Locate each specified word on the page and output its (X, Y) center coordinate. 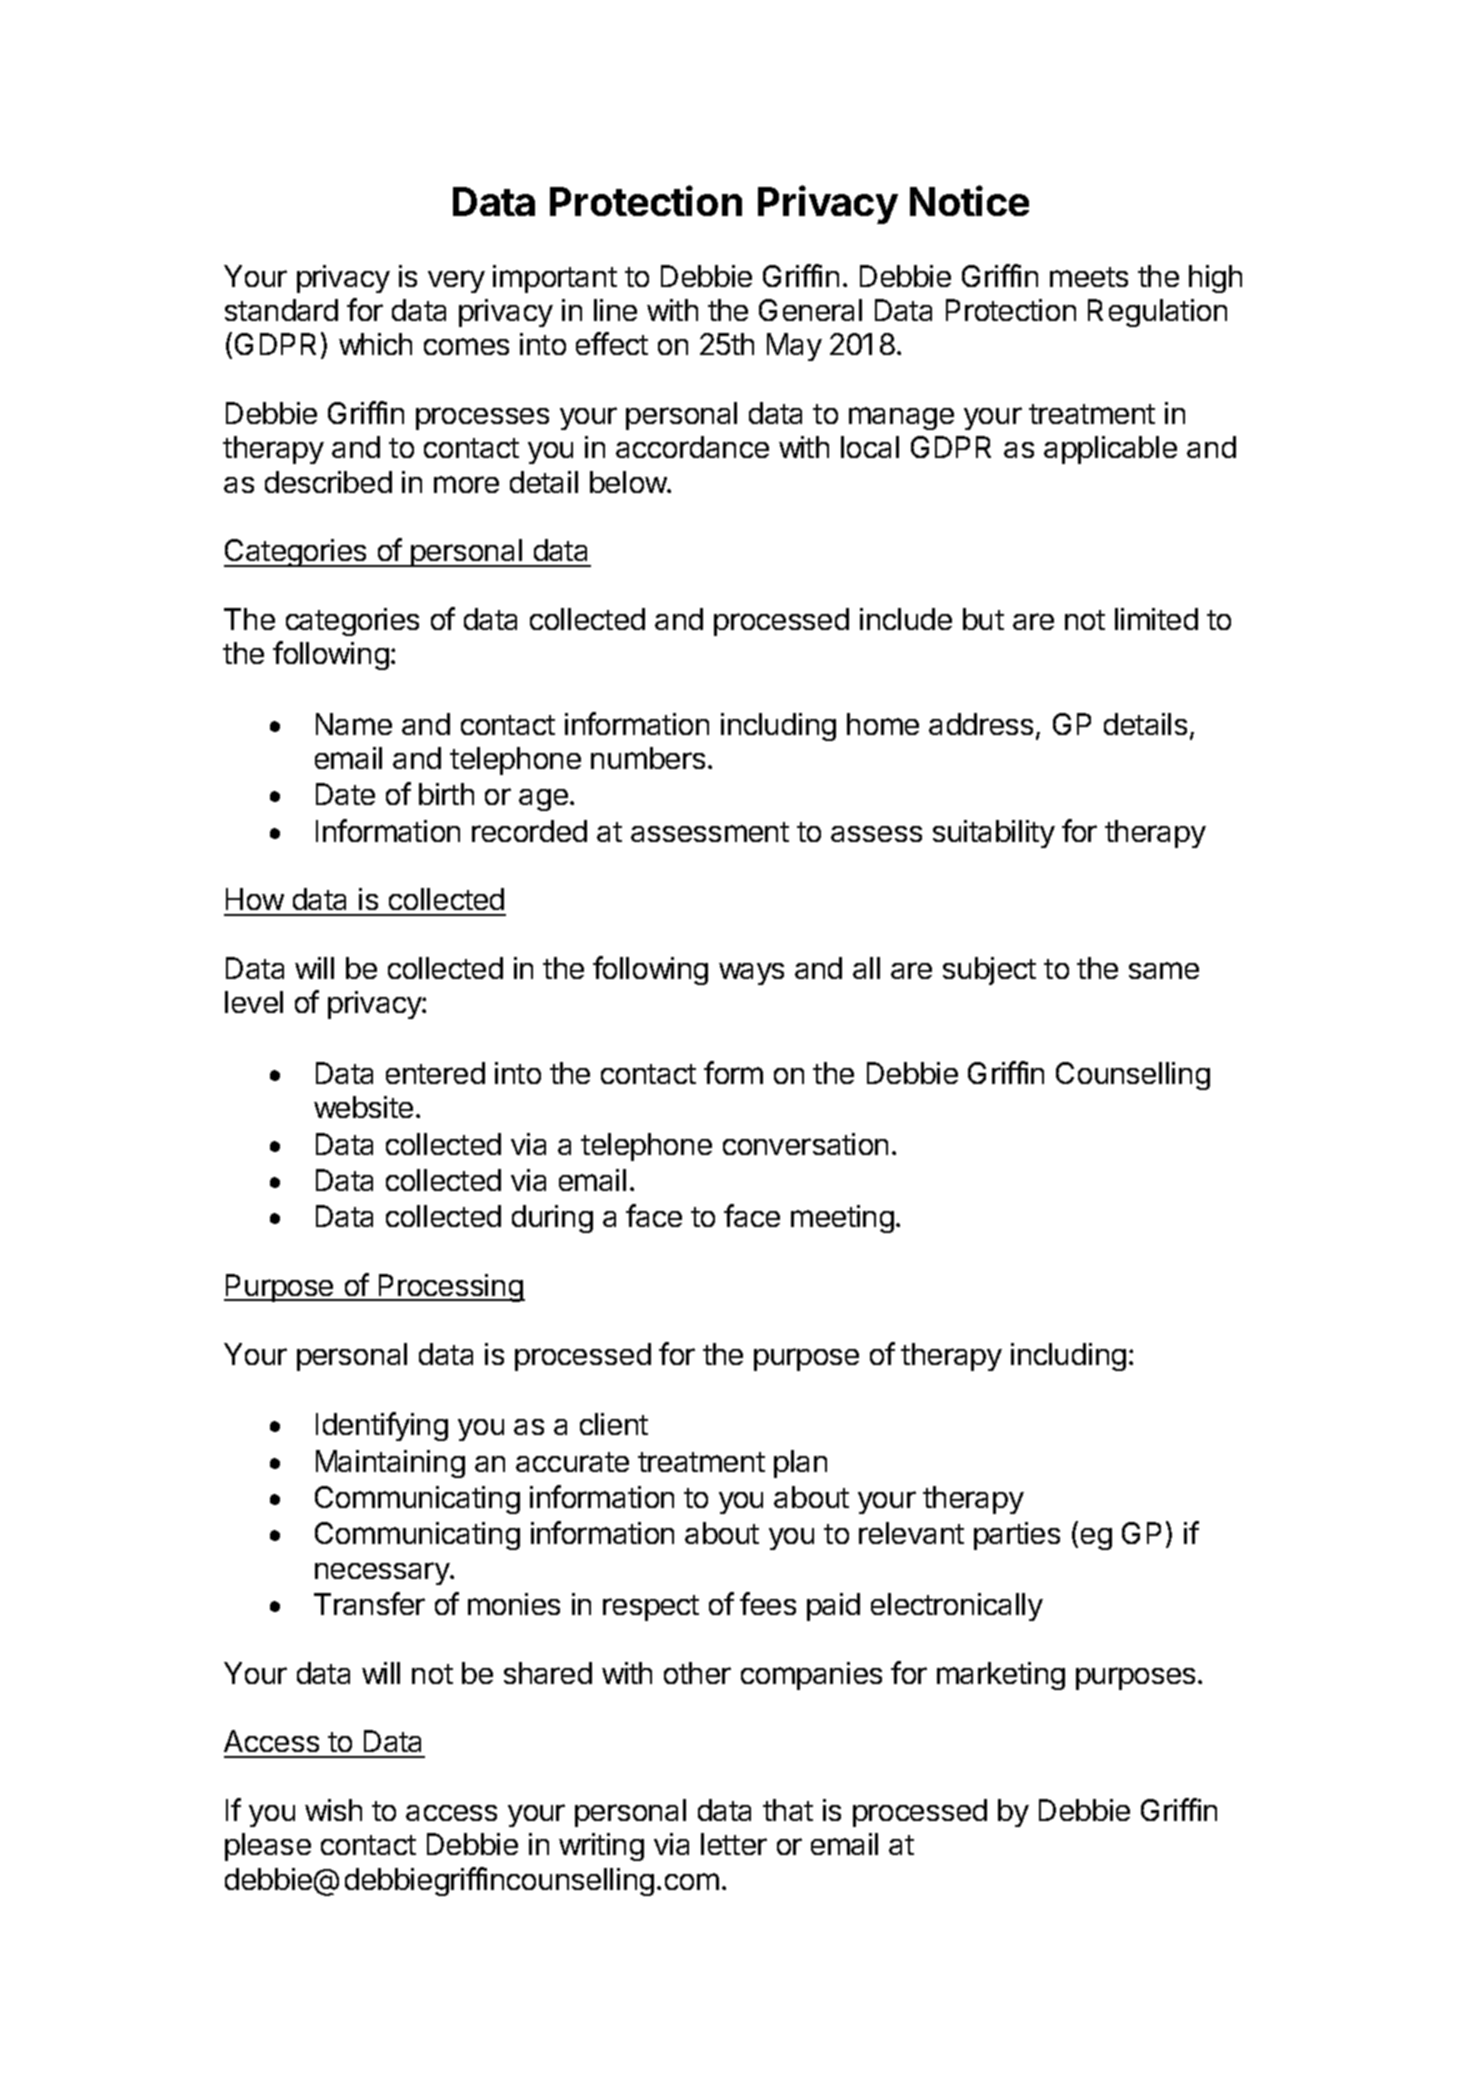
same (1164, 970)
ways (751, 974)
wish (333, 1810)
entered (435, 1073)
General (810, 310)
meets (1089, 277)
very (456, 281)
